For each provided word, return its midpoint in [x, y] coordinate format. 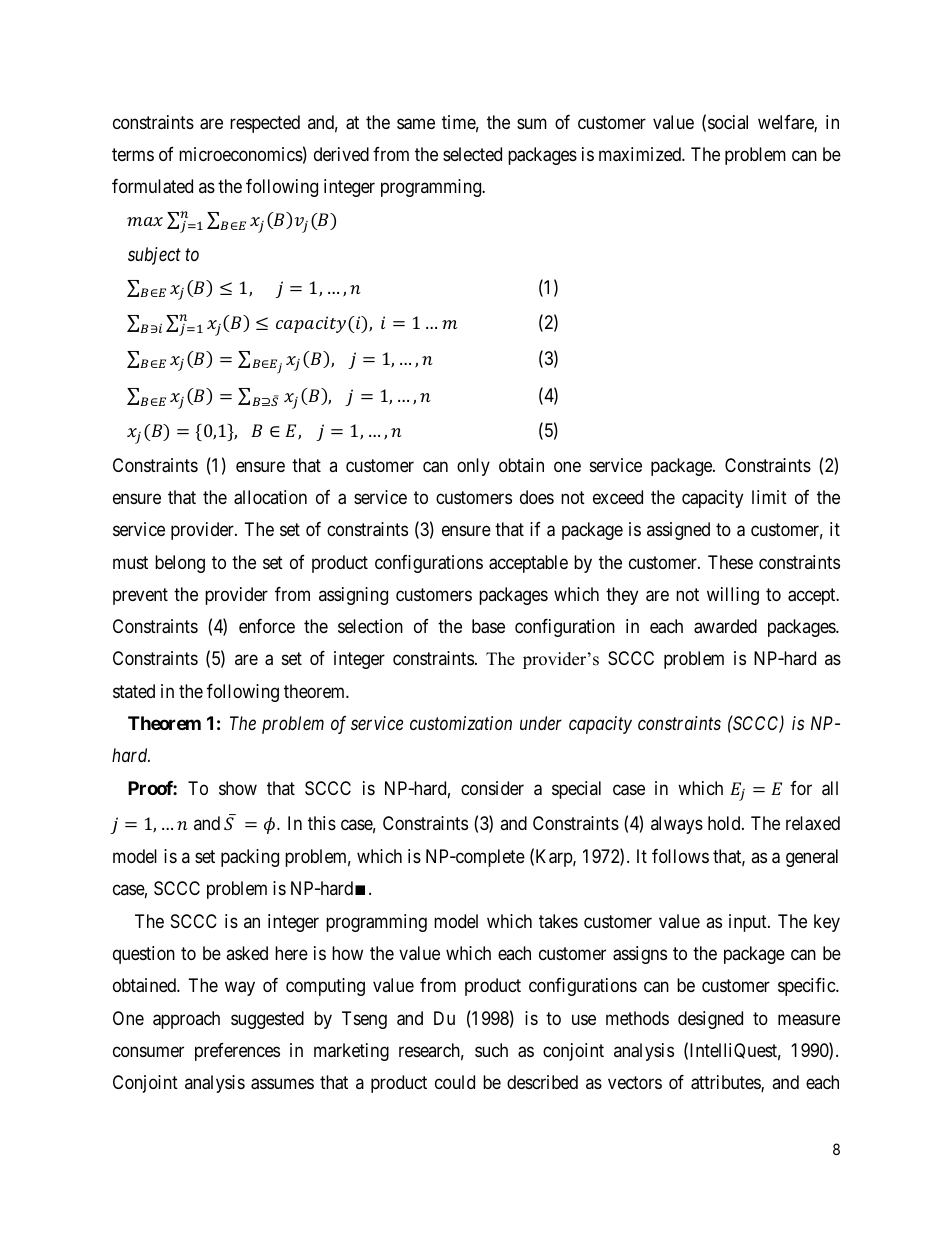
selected [472, 154]
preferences [237, 1052]
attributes [726, 1083]
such [491, 1050]
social [728, 122]
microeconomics [241, 154]
